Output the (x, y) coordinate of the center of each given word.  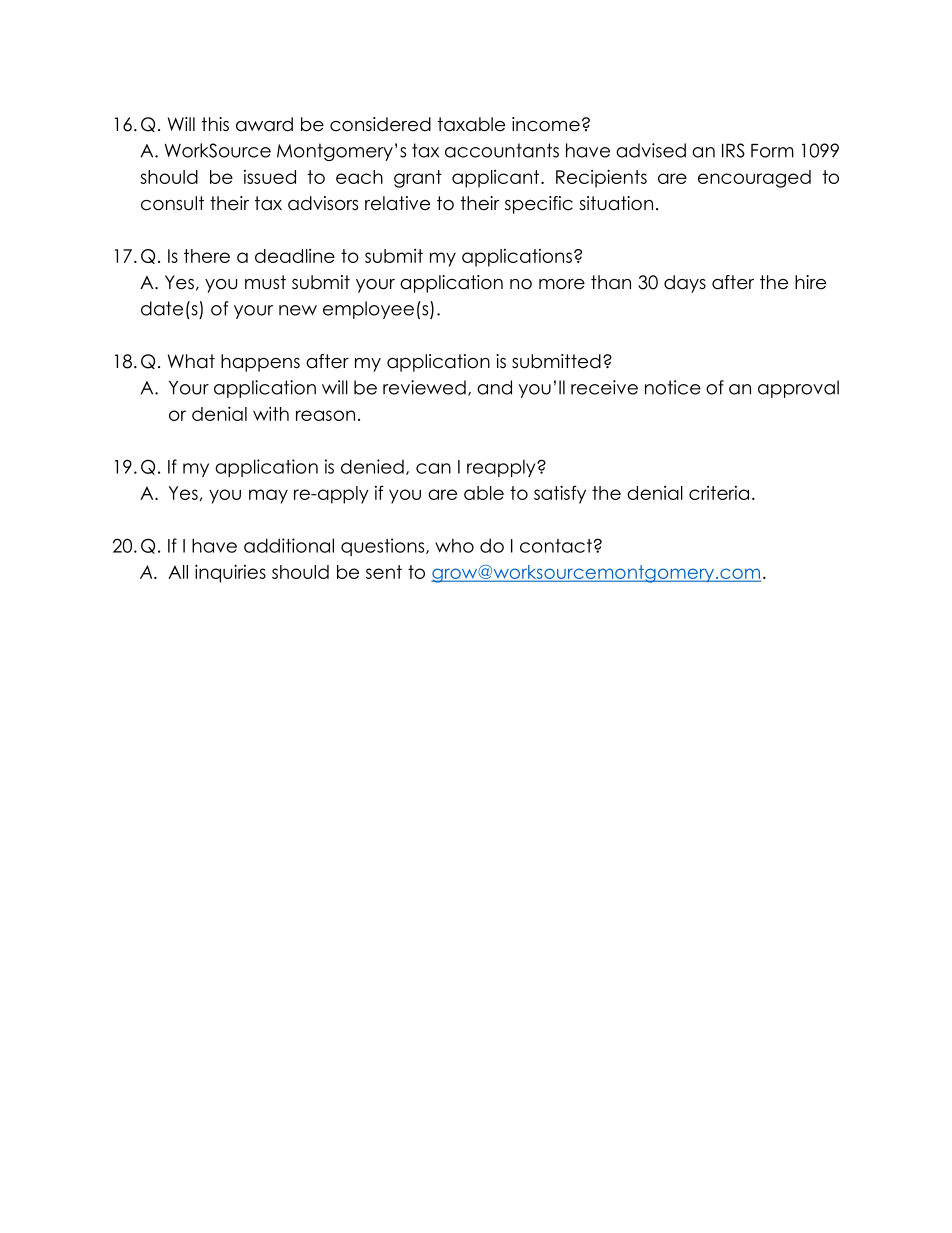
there (207, 256)
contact (556, 546)
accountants (502, 150)
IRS (733, 150)
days (685, 284)
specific (539, 205)
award (264, 124)
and (494, 387)
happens (260, 363)
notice (673, 387)
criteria (719, 493)
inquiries (230, 573)
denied (372, 466)
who (454, 545)
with (271, 413)
